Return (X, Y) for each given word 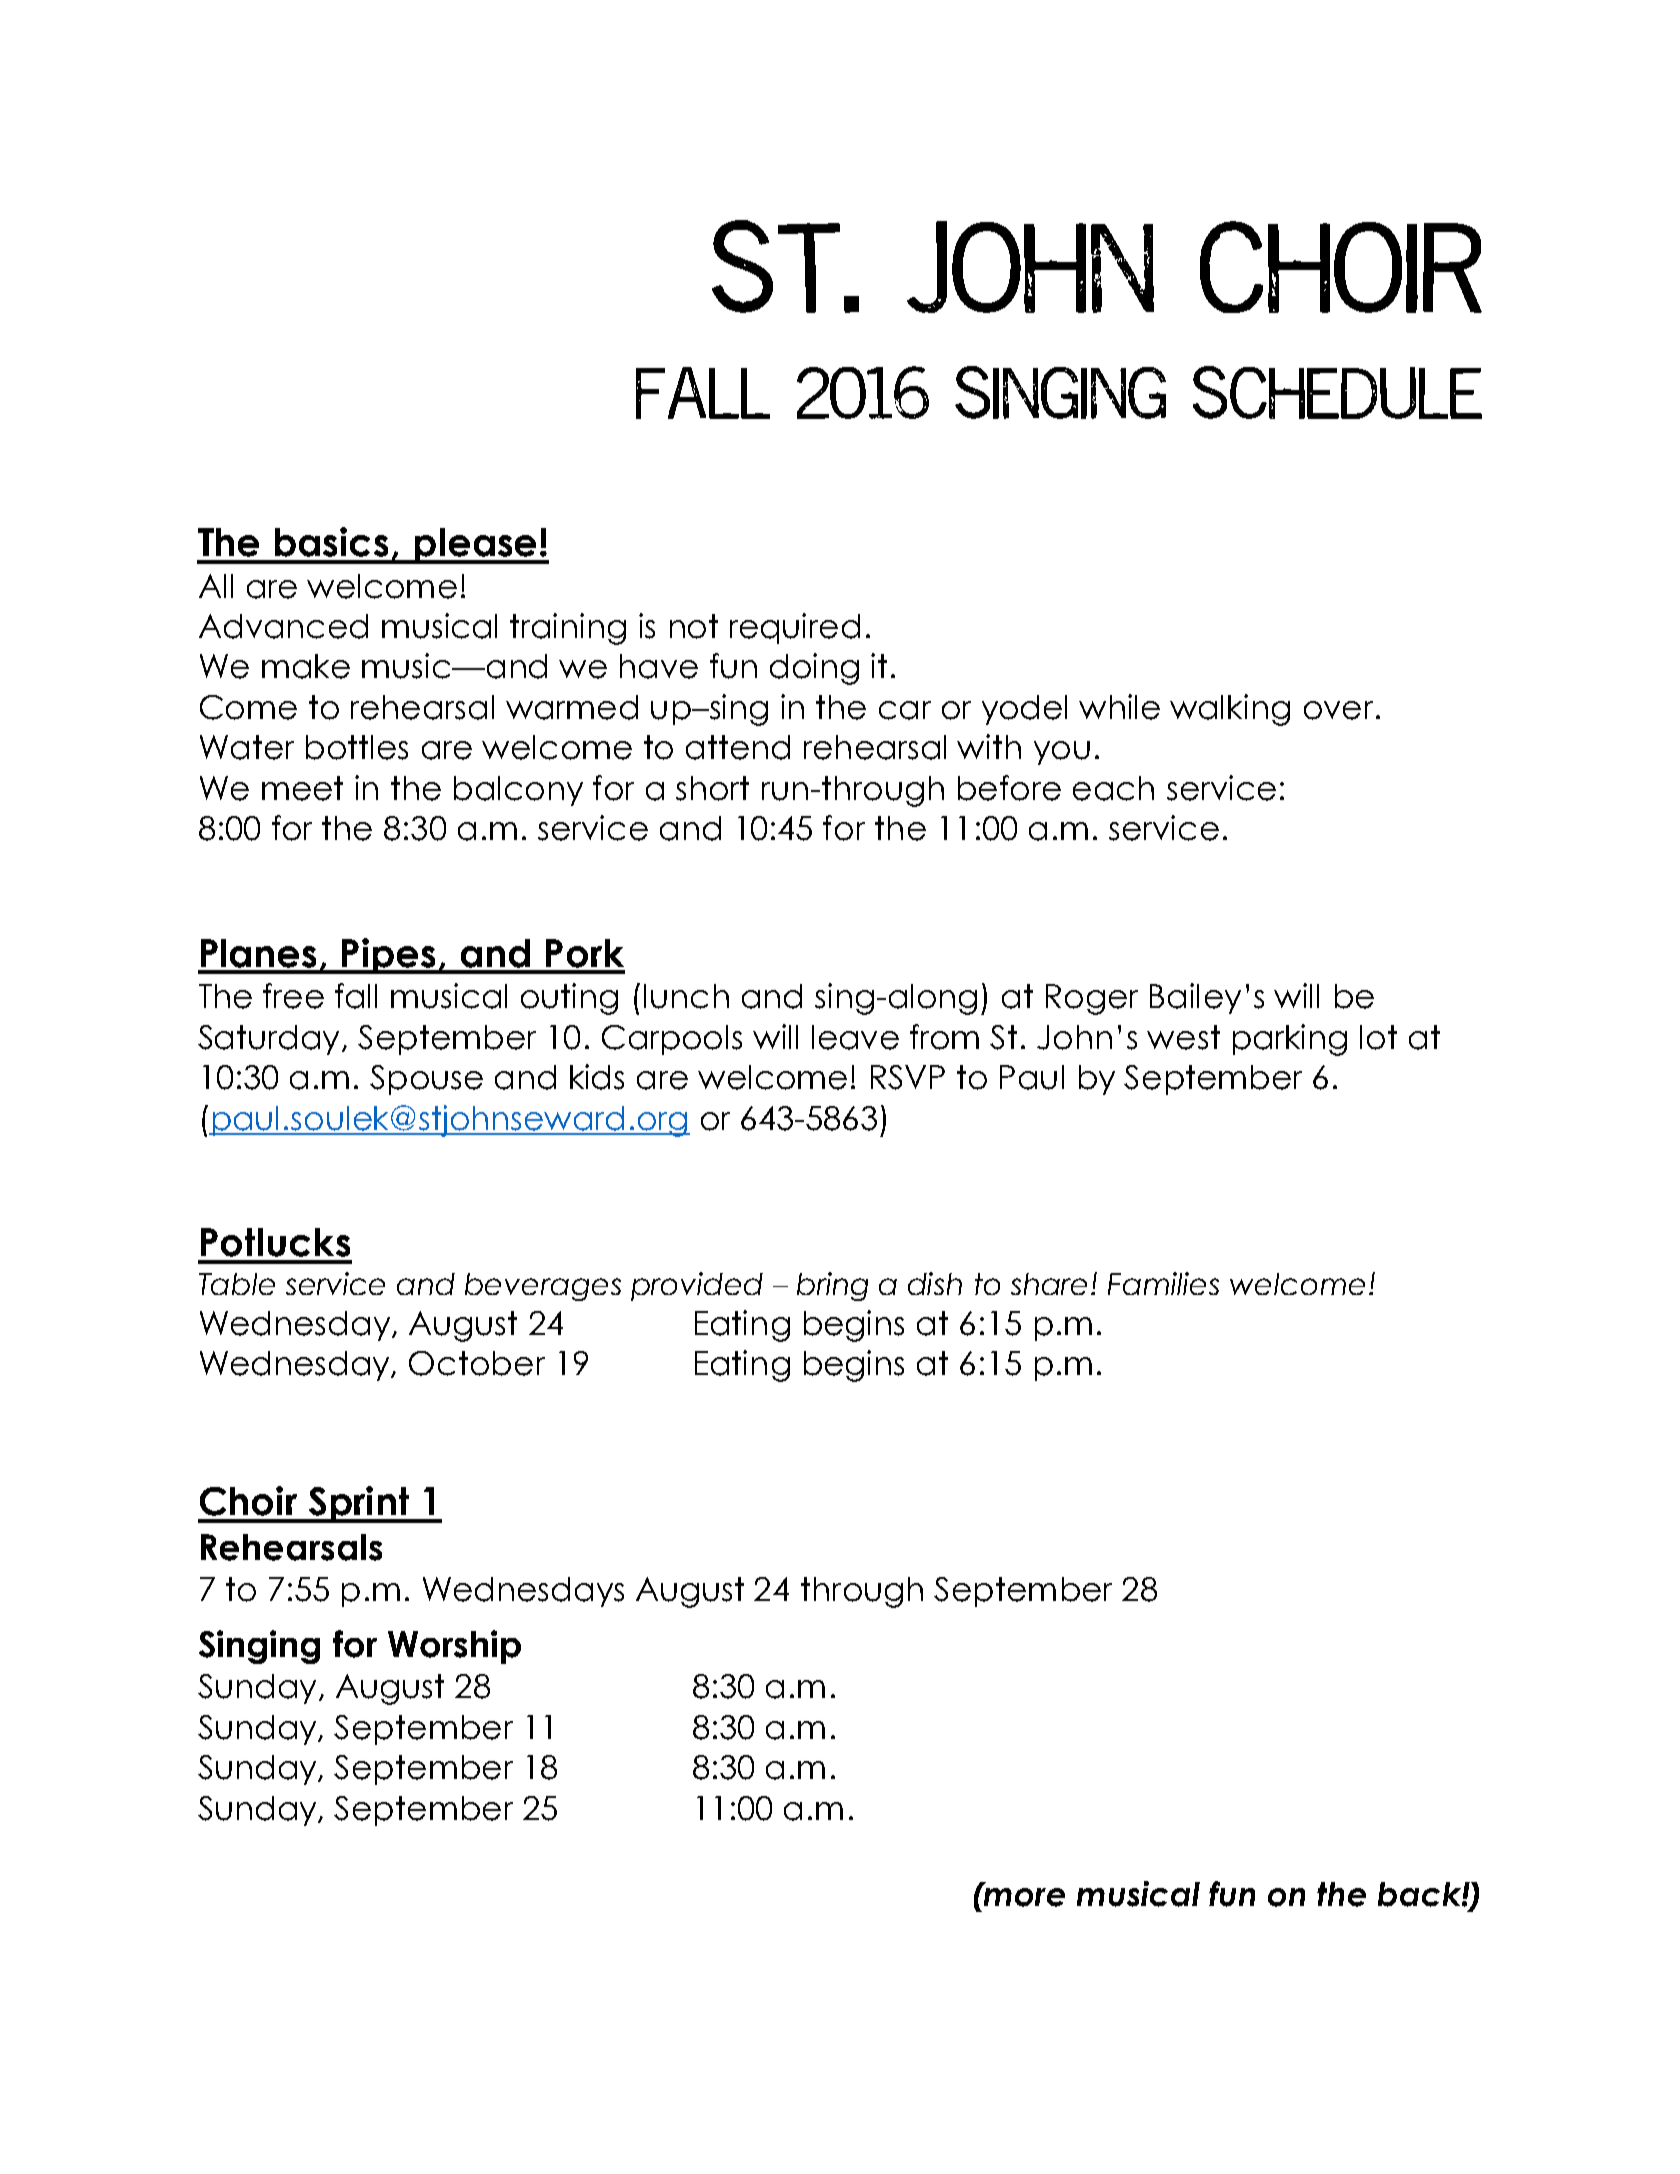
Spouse (426, 1080)
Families (1163, 1283)
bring (832, 1286)
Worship (454, 1647)
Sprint (359, 1504)
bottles (357, 747)
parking (1290, 1040)
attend (738, 747)
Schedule (1337, 392)
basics (331, 542)
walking (1230, 710)
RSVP (908, 1077)
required (795, 628)
